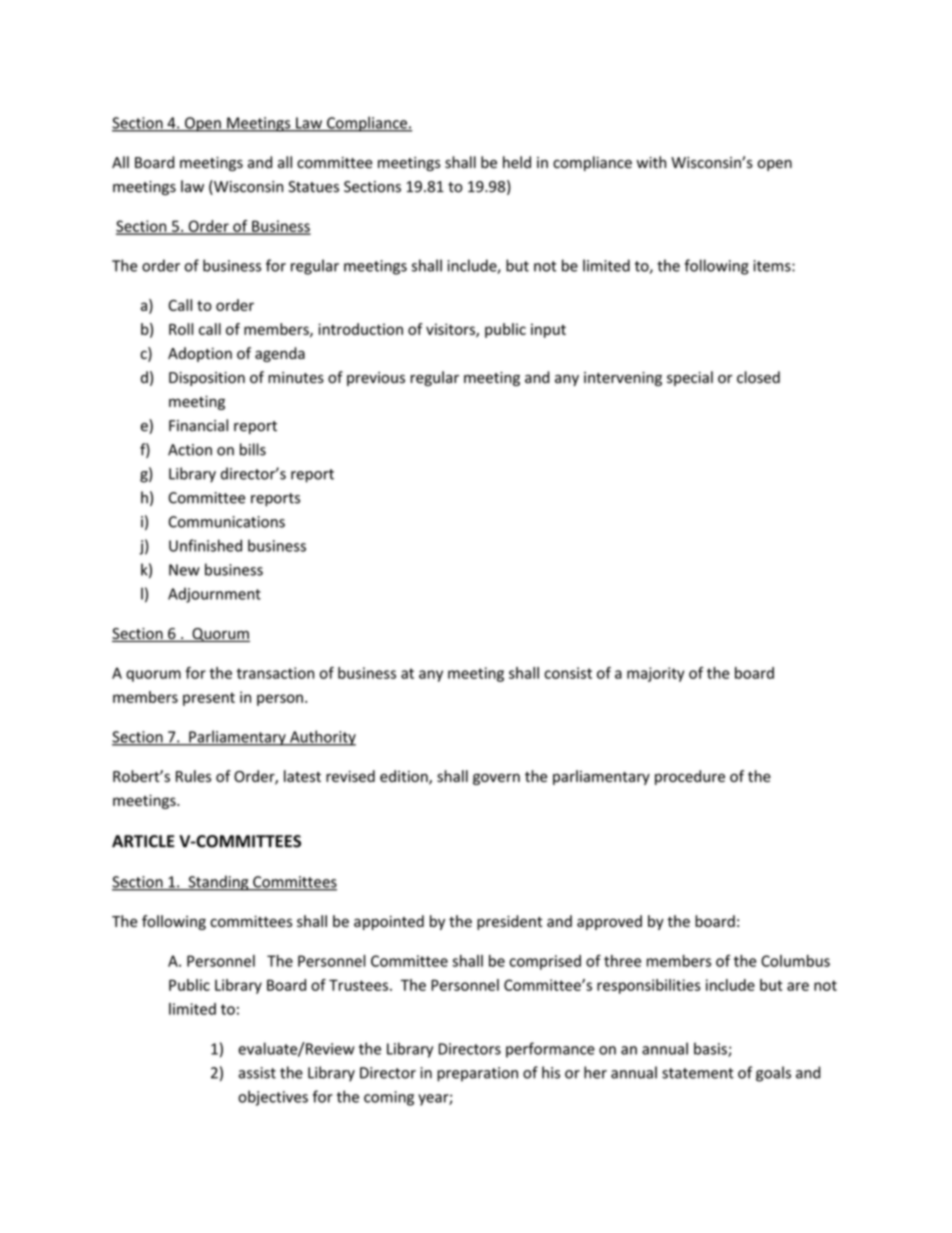 This page has height=1233, width=952. What do you see at coordinates (257, 1073) in the page?
I see `assist` at bounding box center [257, 1073].
